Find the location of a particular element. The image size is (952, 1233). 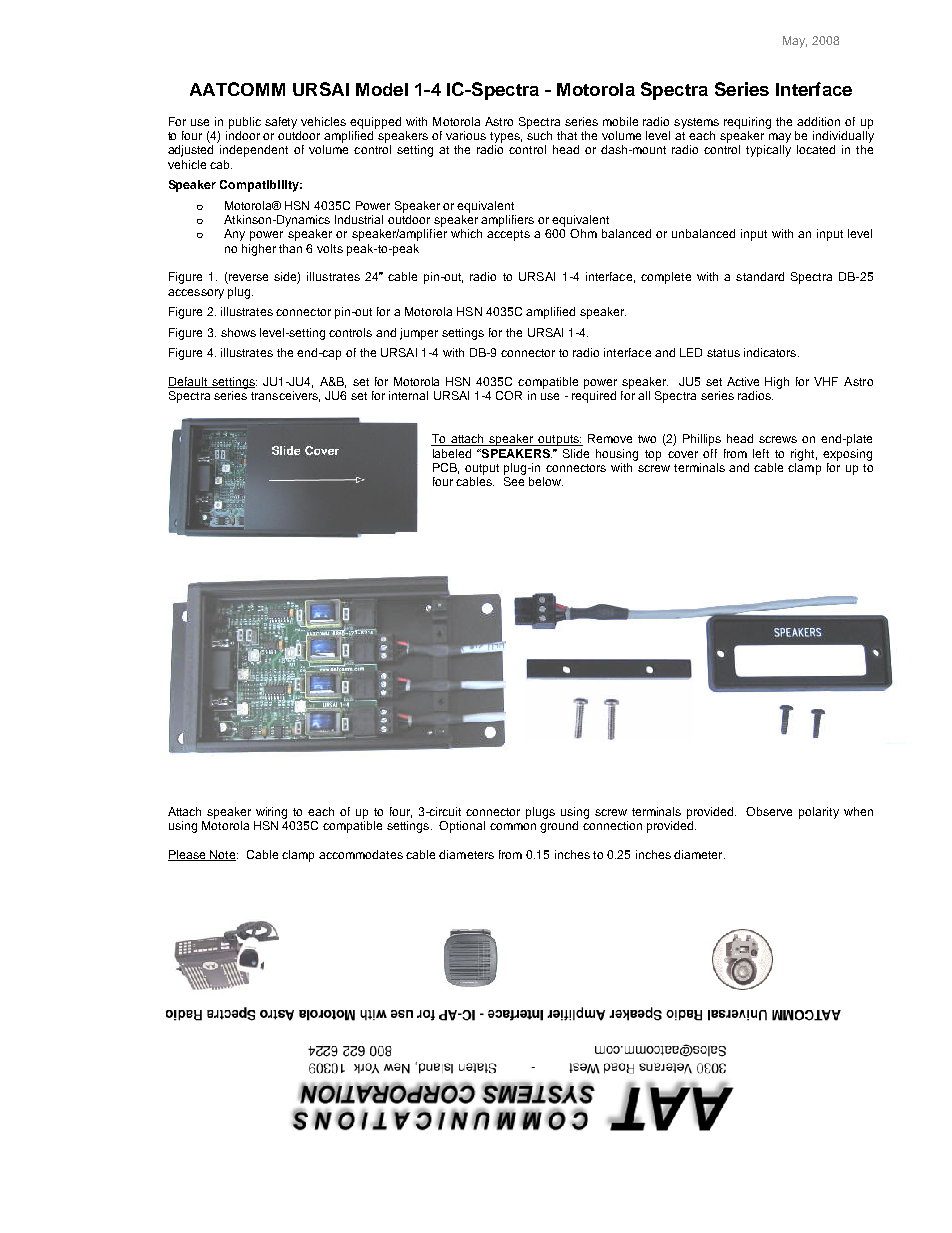

requiring is located at coordinates (747, 123).
